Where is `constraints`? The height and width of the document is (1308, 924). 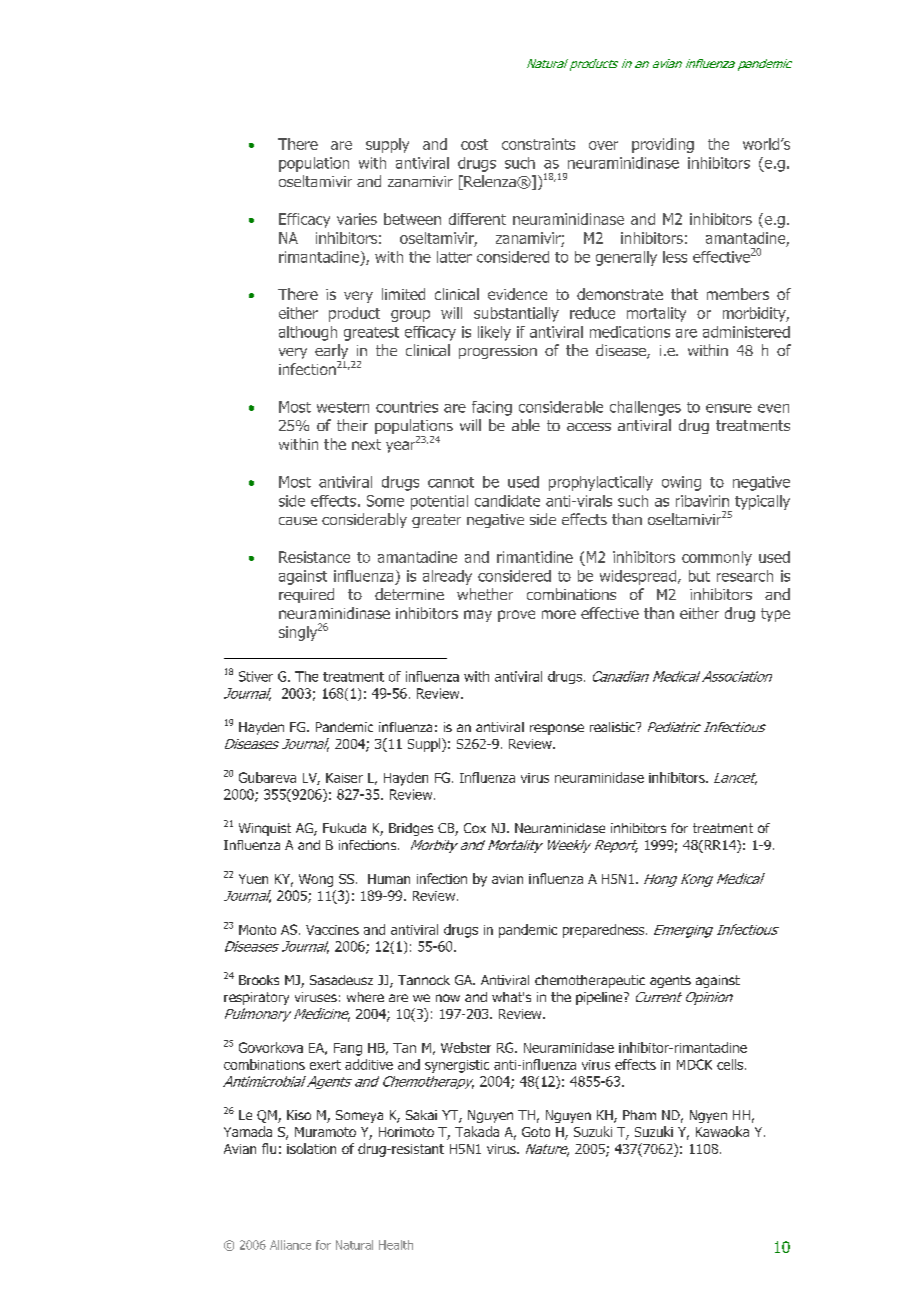 constraints is located at coordinates (538, 144).
